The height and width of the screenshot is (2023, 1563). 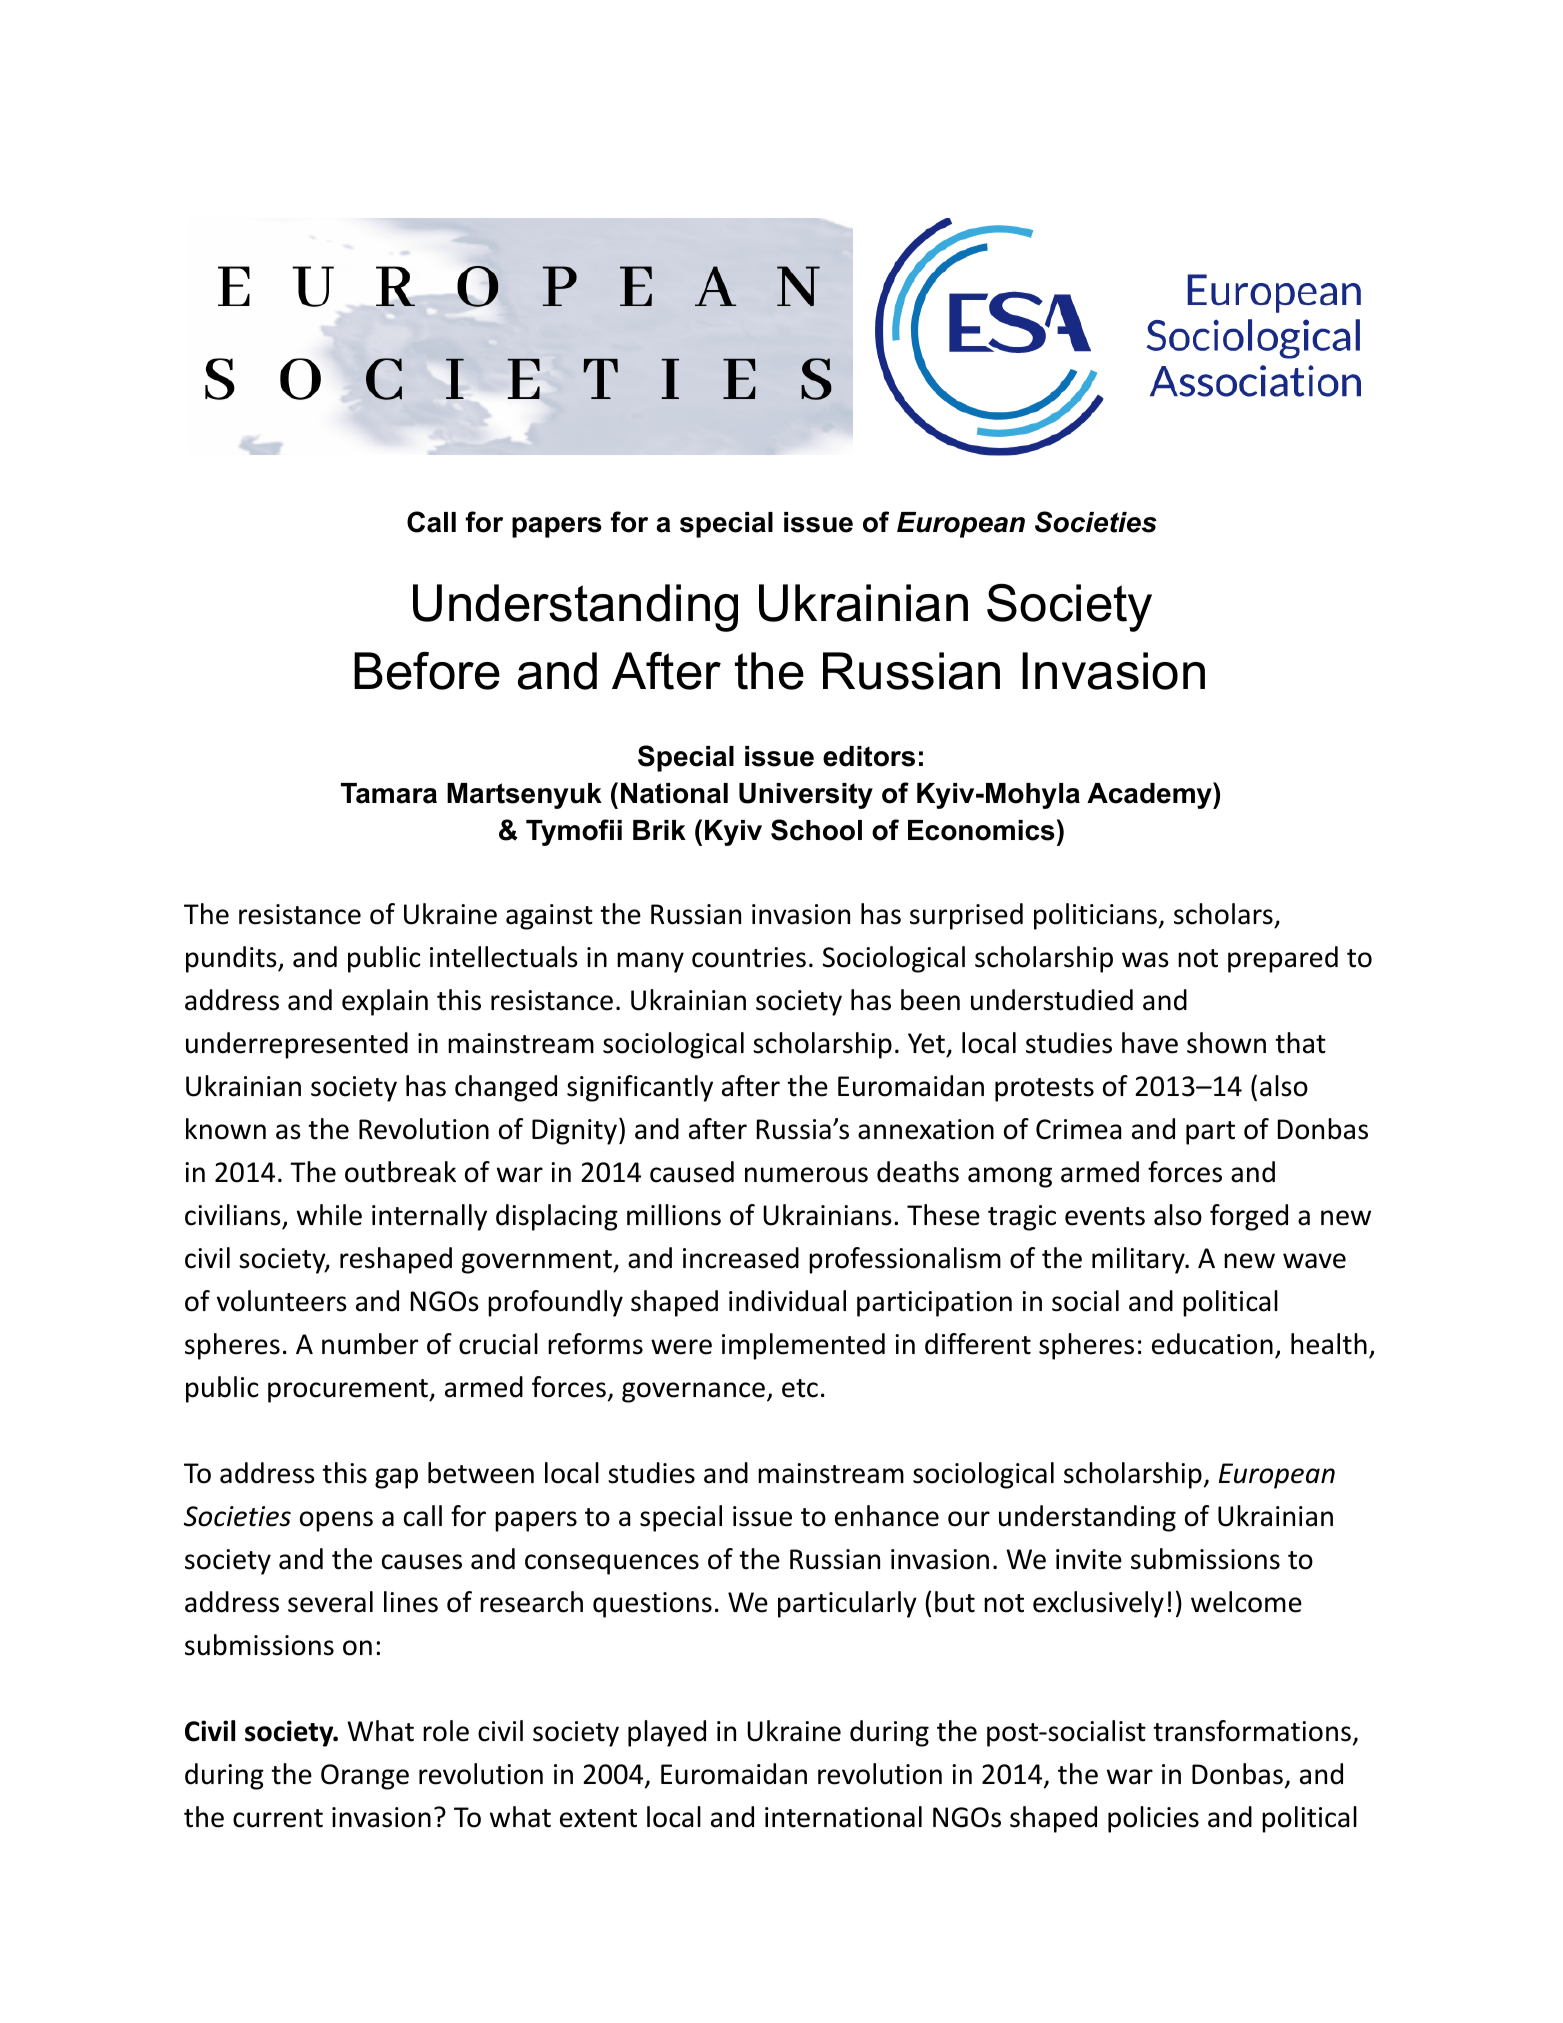 What do you see at coordinates (336, 1521) in the screenshot?
I see `opens` at bounding box center [336, 1521].
